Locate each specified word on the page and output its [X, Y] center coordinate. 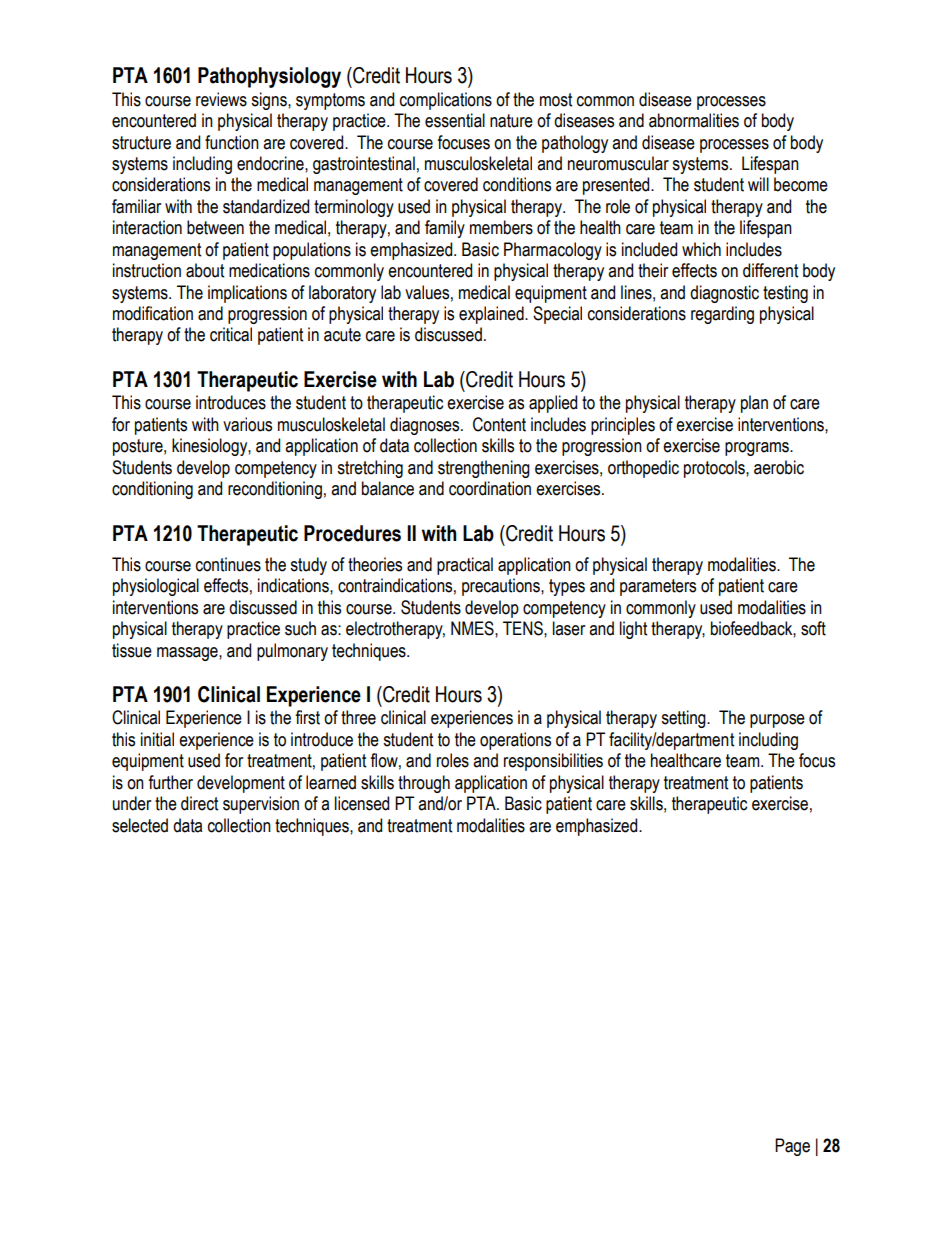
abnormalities [694, 120]
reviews [221, 99]
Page [792, 1147]
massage [188, 654]
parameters [658, 587]
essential [455, 120]
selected [140, 825]
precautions [502, 587]
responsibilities [553, 762]
